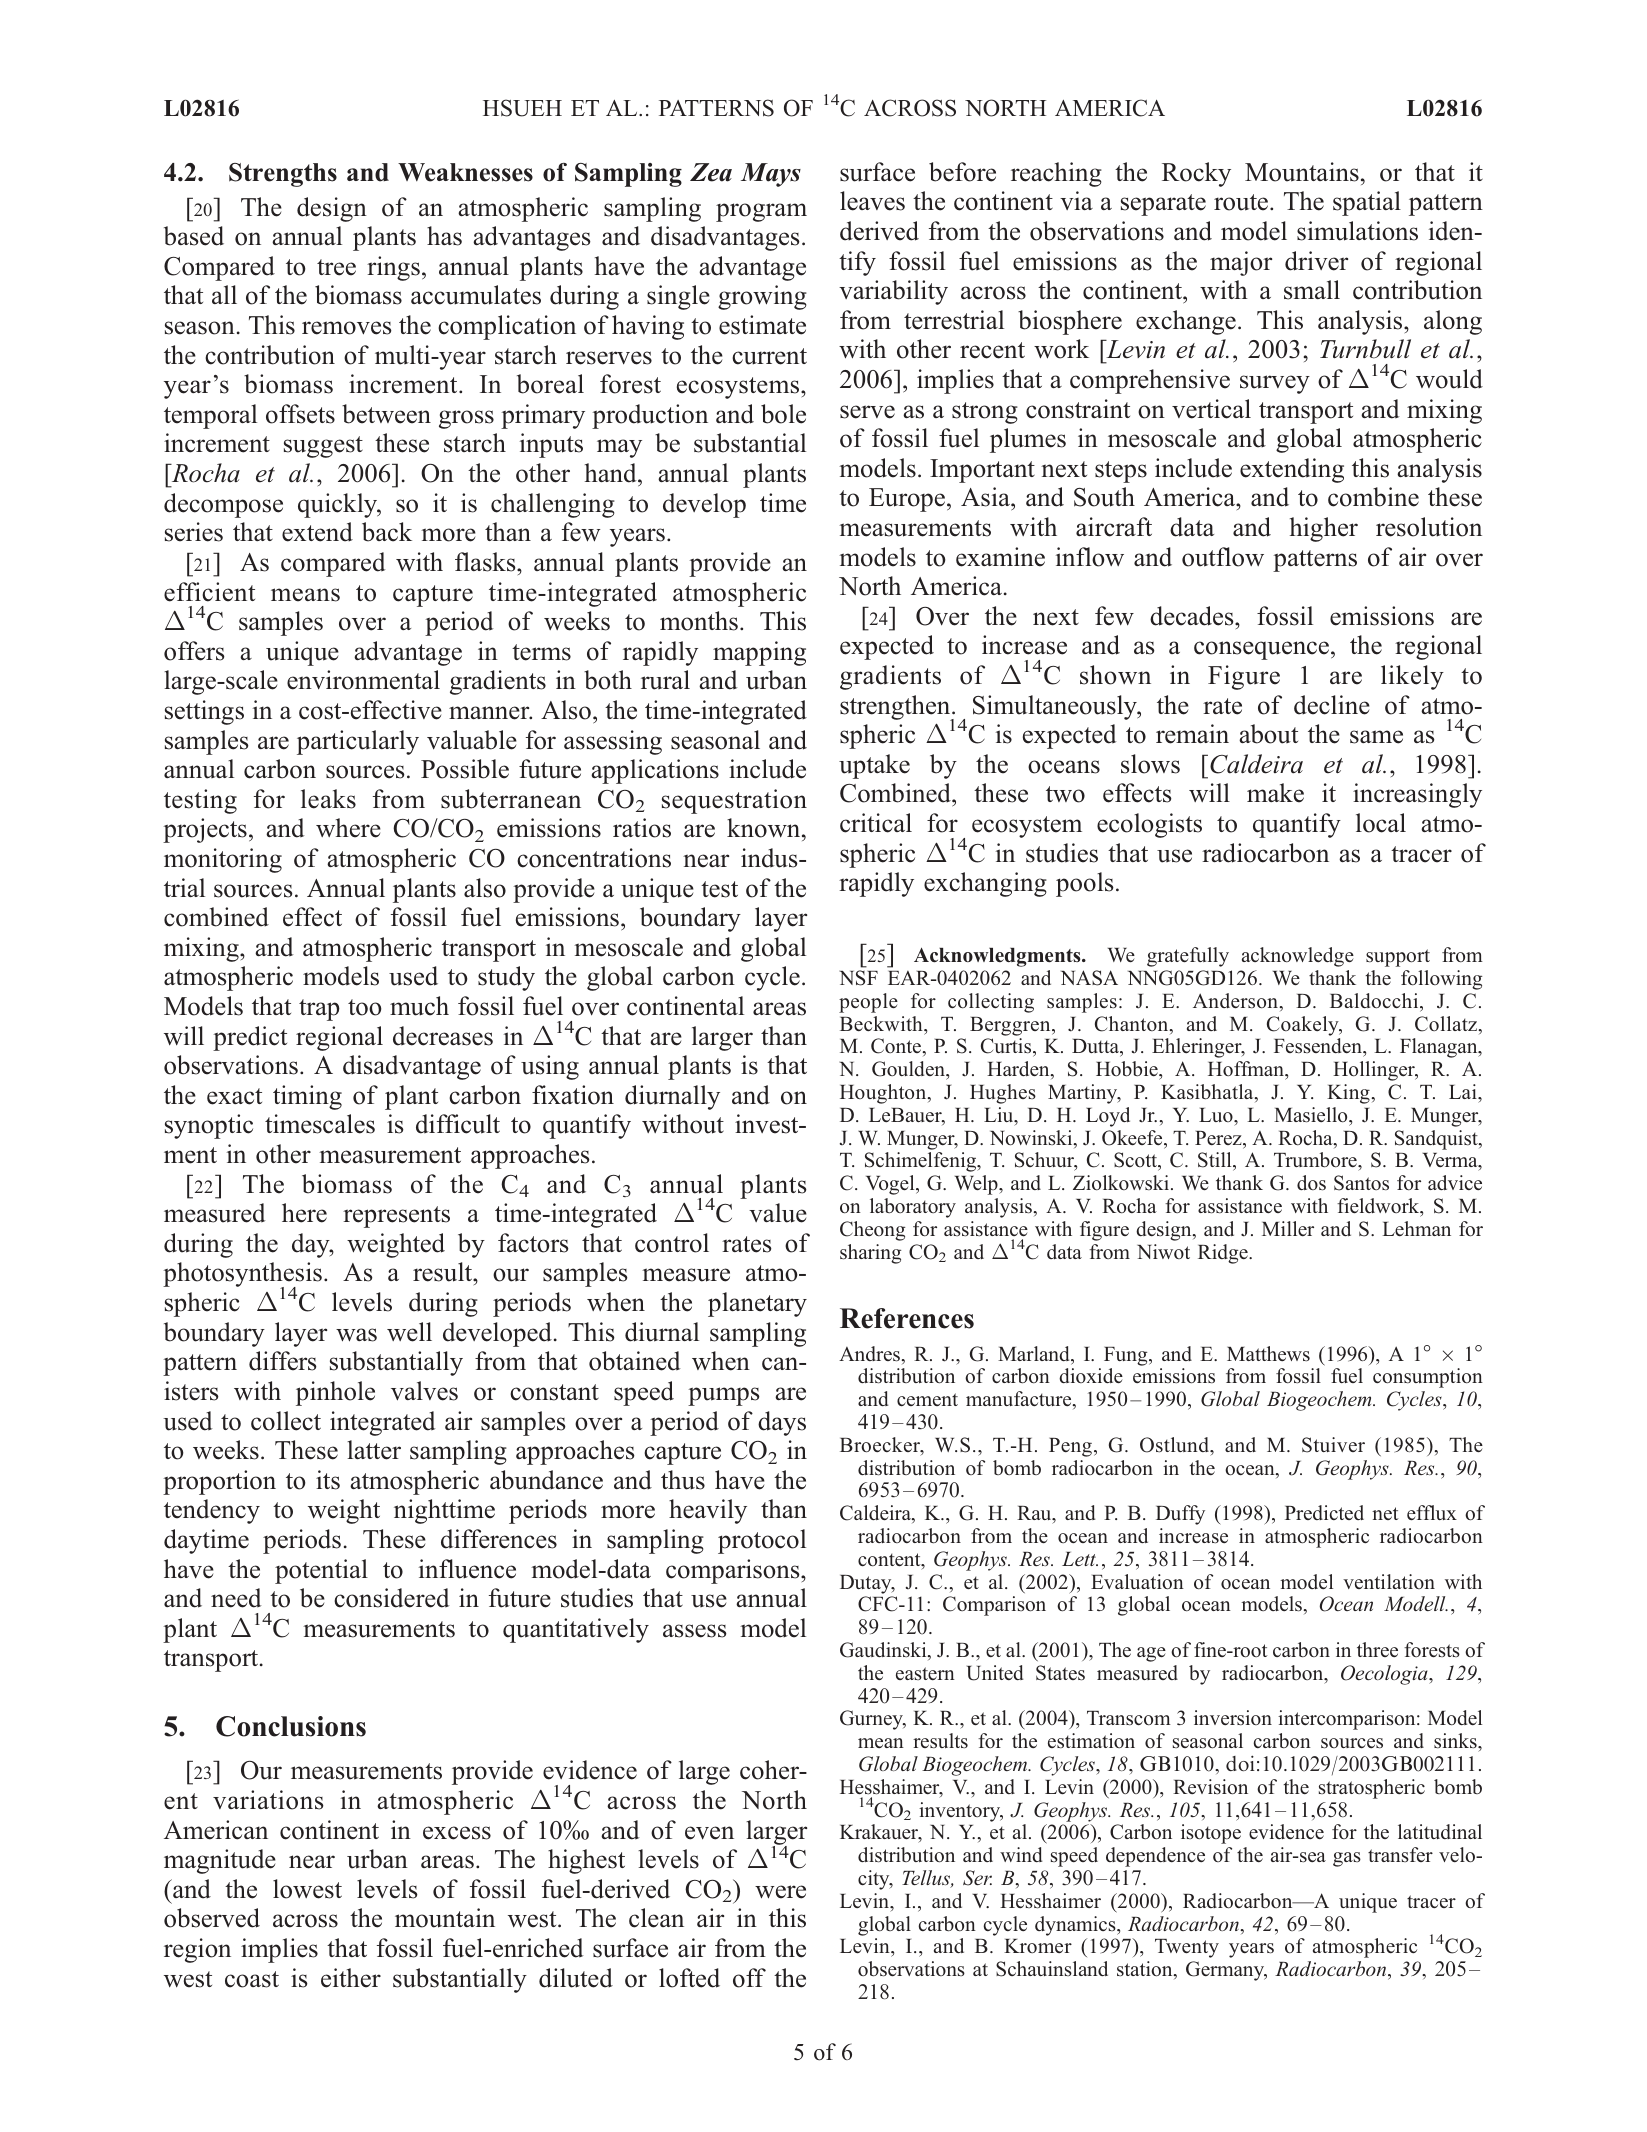 The image size is (1647, 2132). I want to click on tree, so click(336, 267).
